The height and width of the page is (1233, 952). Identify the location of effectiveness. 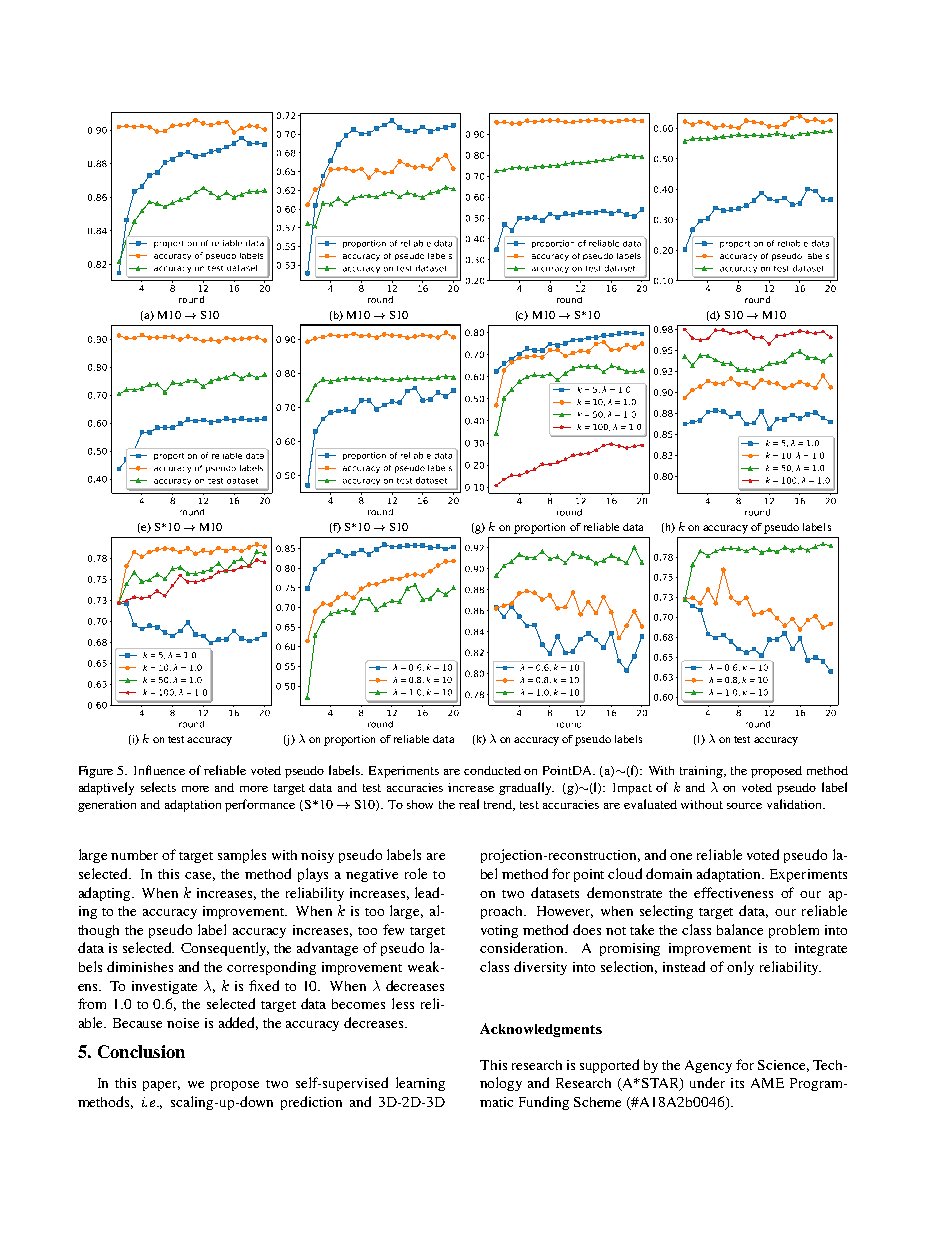
(733, 892).
